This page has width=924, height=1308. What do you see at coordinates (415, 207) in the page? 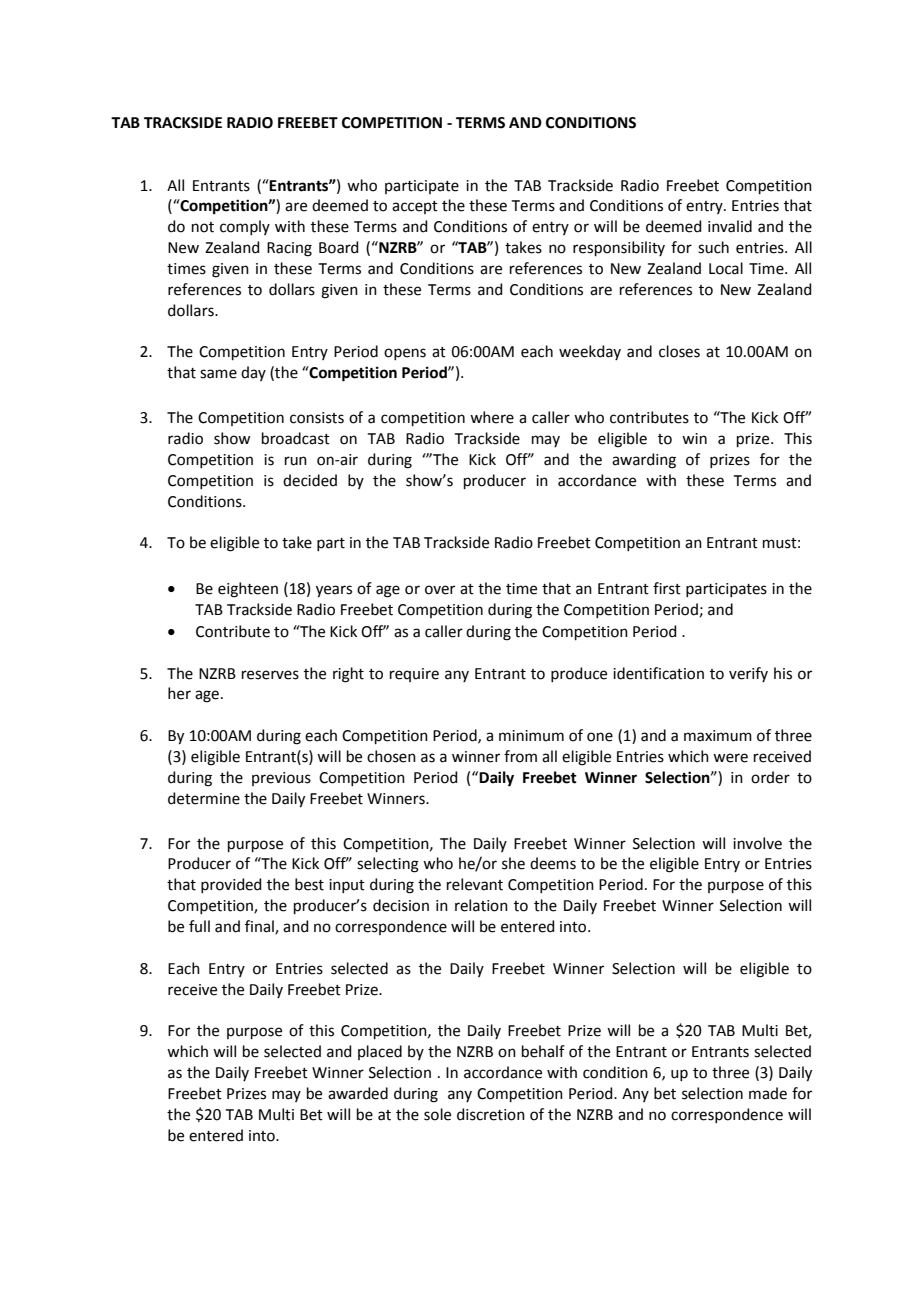
I see `accept` at bounding box center [415, 207].
